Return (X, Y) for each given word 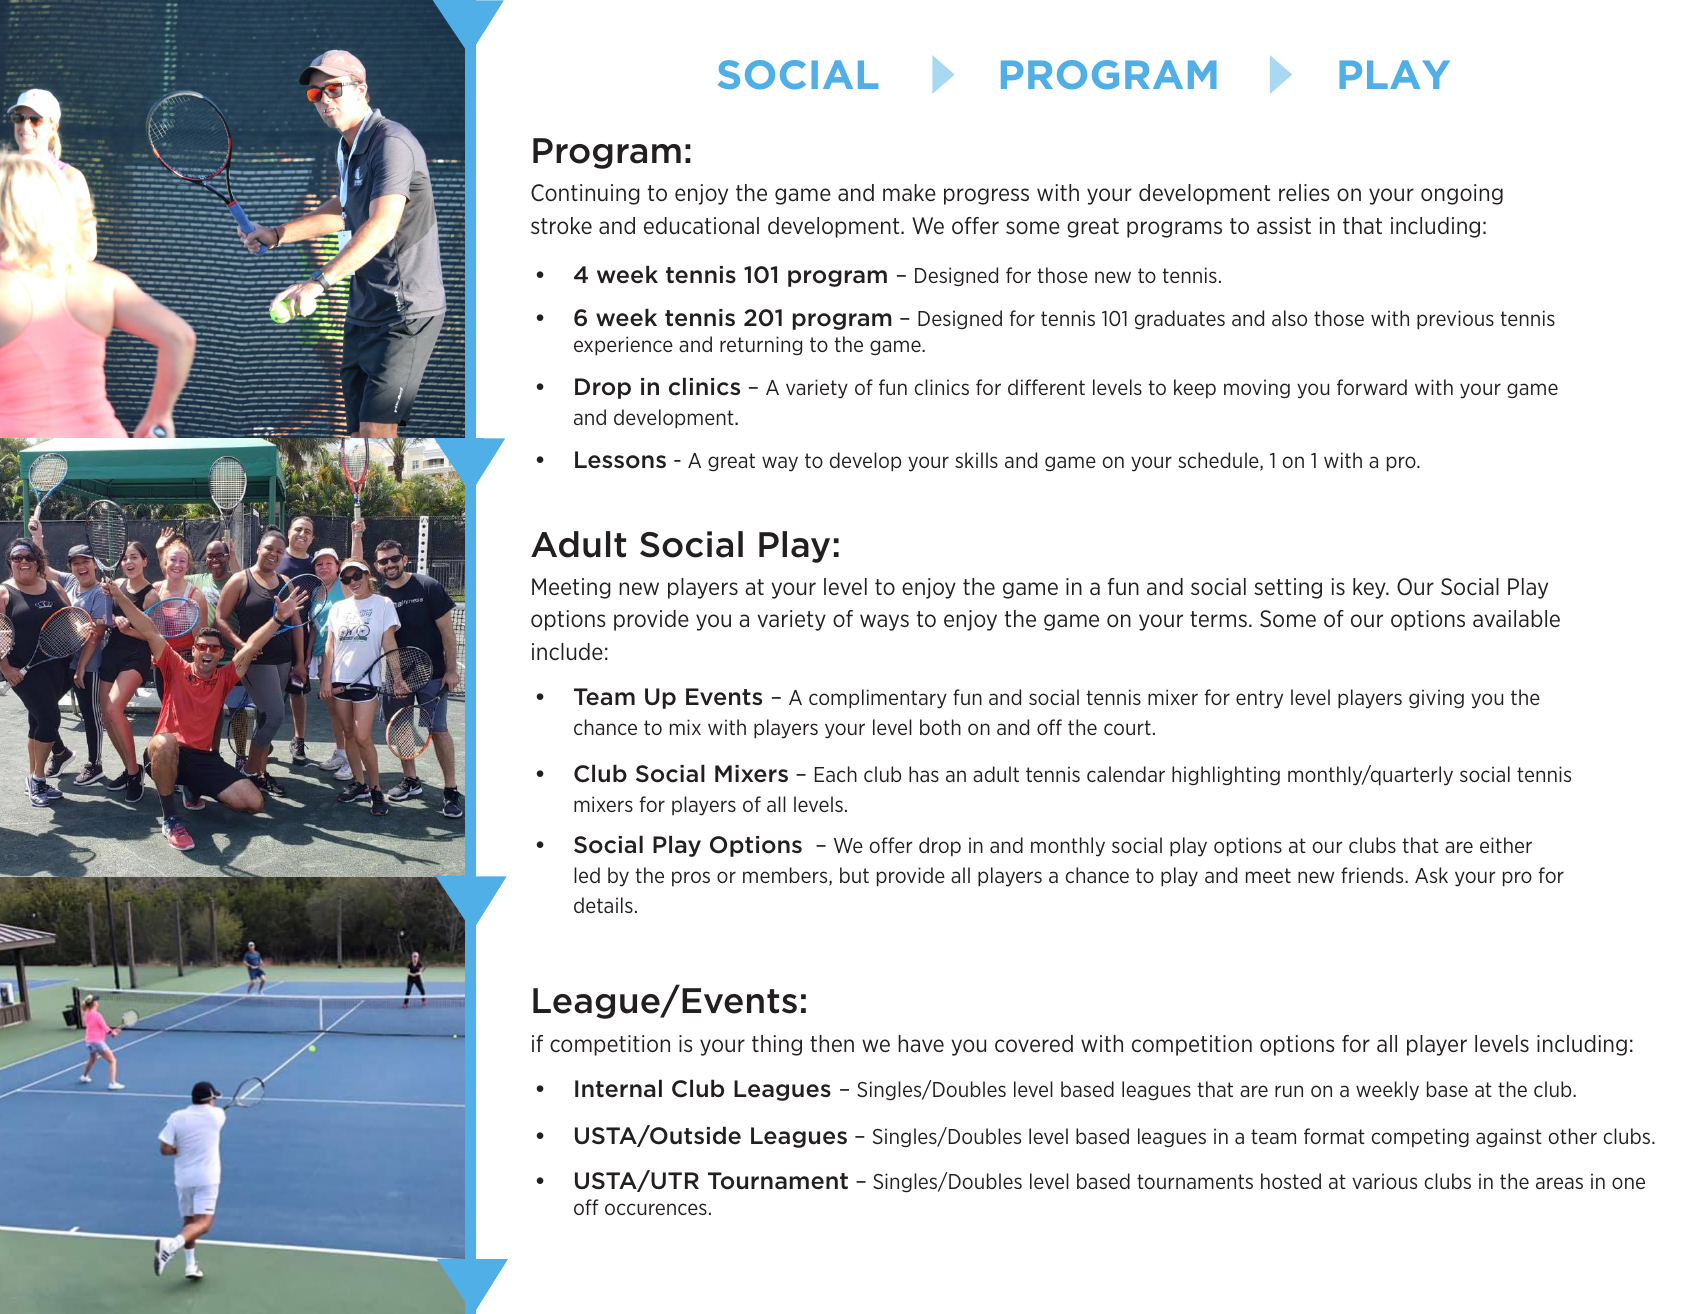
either (1506, 845)
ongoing (1462, 194)
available (1516, 618)
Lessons (620, 460)
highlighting (1226, 776)
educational (701, 226)
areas (1559, 1183)
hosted (1291, 1181)
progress (986, 196)
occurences (656, 1209)
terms (1218, 619)
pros (691, 878)
